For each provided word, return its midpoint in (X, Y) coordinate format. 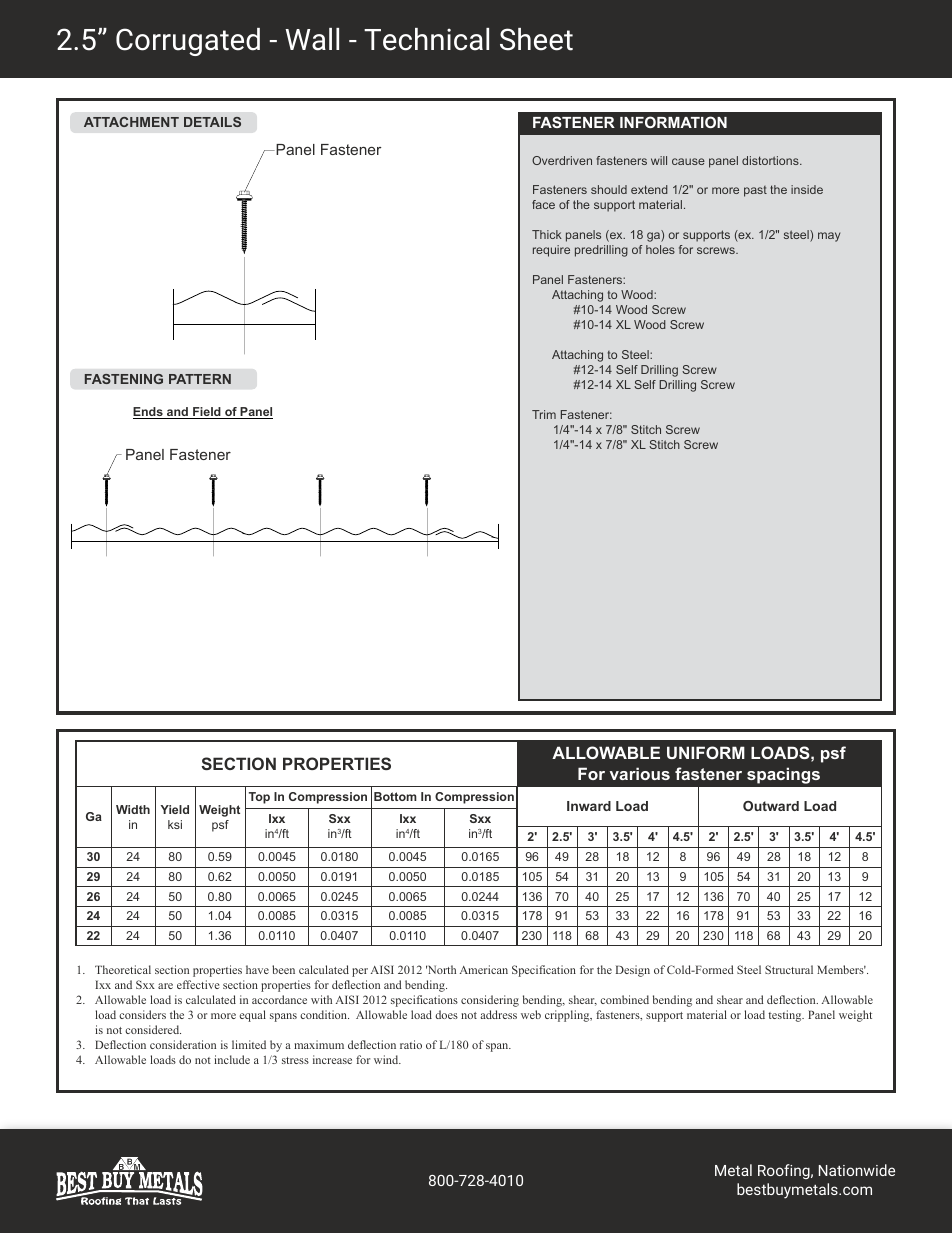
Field (207, 413)
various (640, 773)
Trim (544, 414)
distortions (771, 160)
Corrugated (188, 42)
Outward (771, 806)
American (484, 969)
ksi (175, 824)
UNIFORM (706, 752)
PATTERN (200, 379)
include (232, 1059)
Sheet (536, 39)
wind (387, 1059)
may (829, 237)
